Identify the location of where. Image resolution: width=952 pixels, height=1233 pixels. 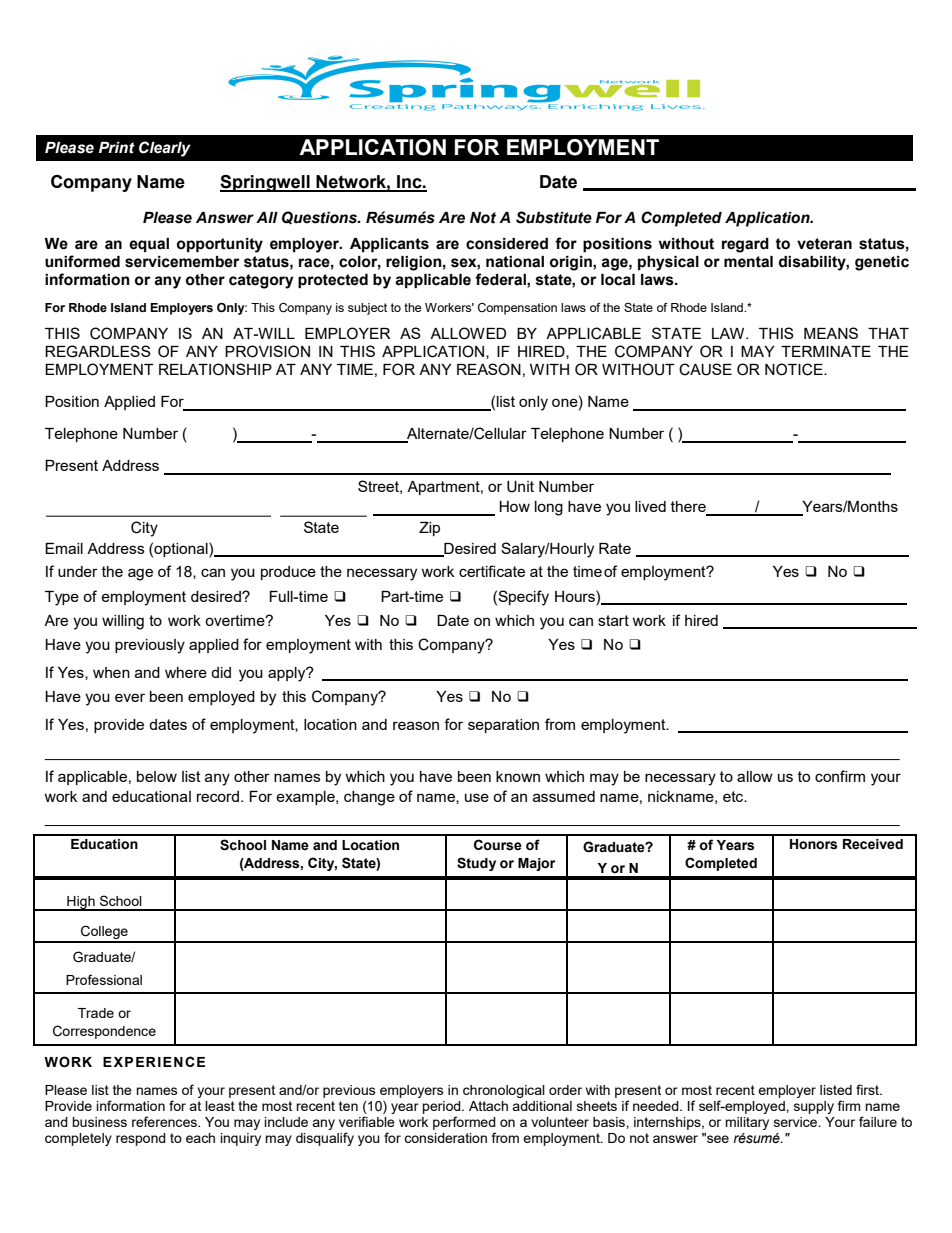
(186, 672).
